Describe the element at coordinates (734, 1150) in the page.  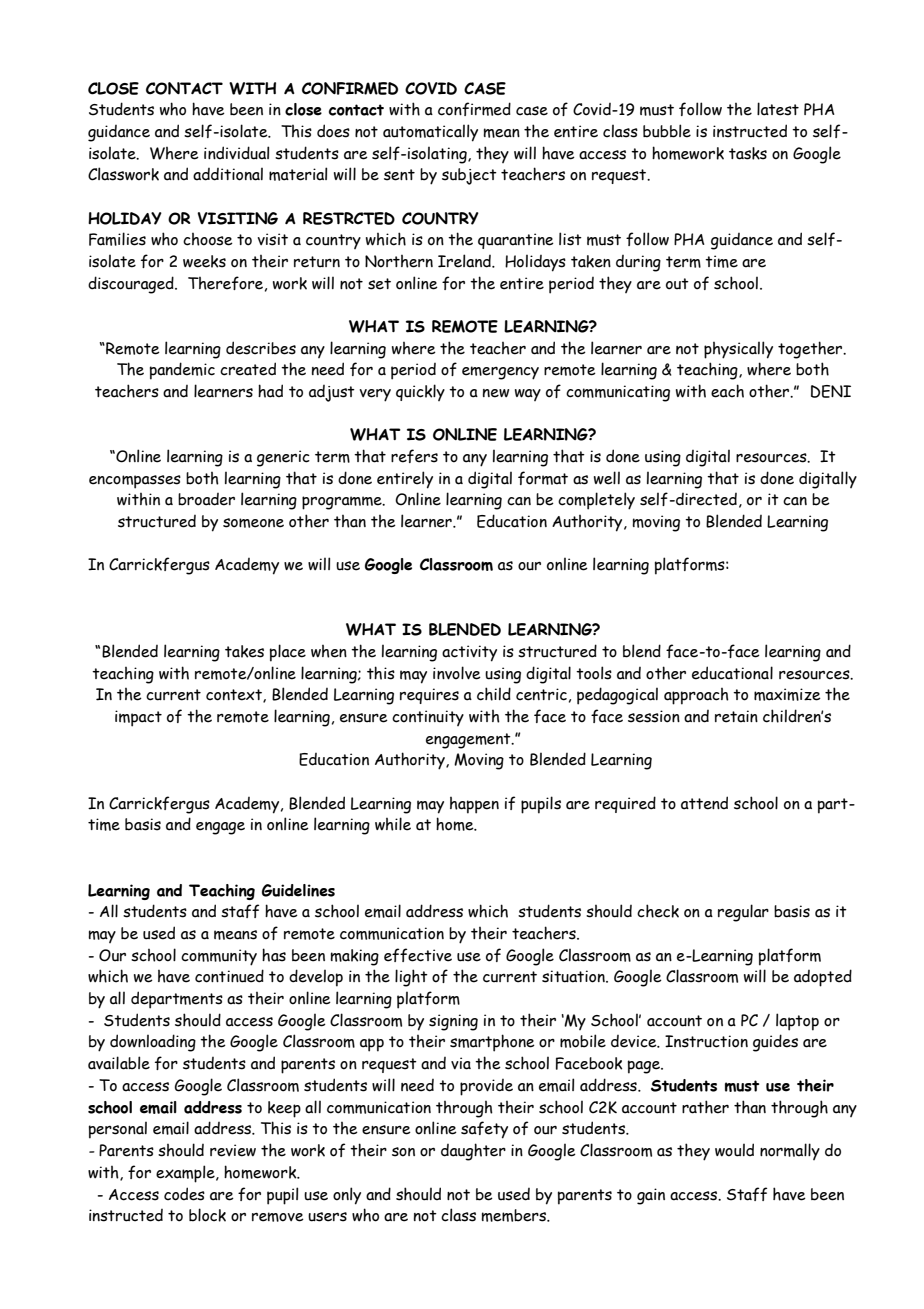
I see `would` at that location.
